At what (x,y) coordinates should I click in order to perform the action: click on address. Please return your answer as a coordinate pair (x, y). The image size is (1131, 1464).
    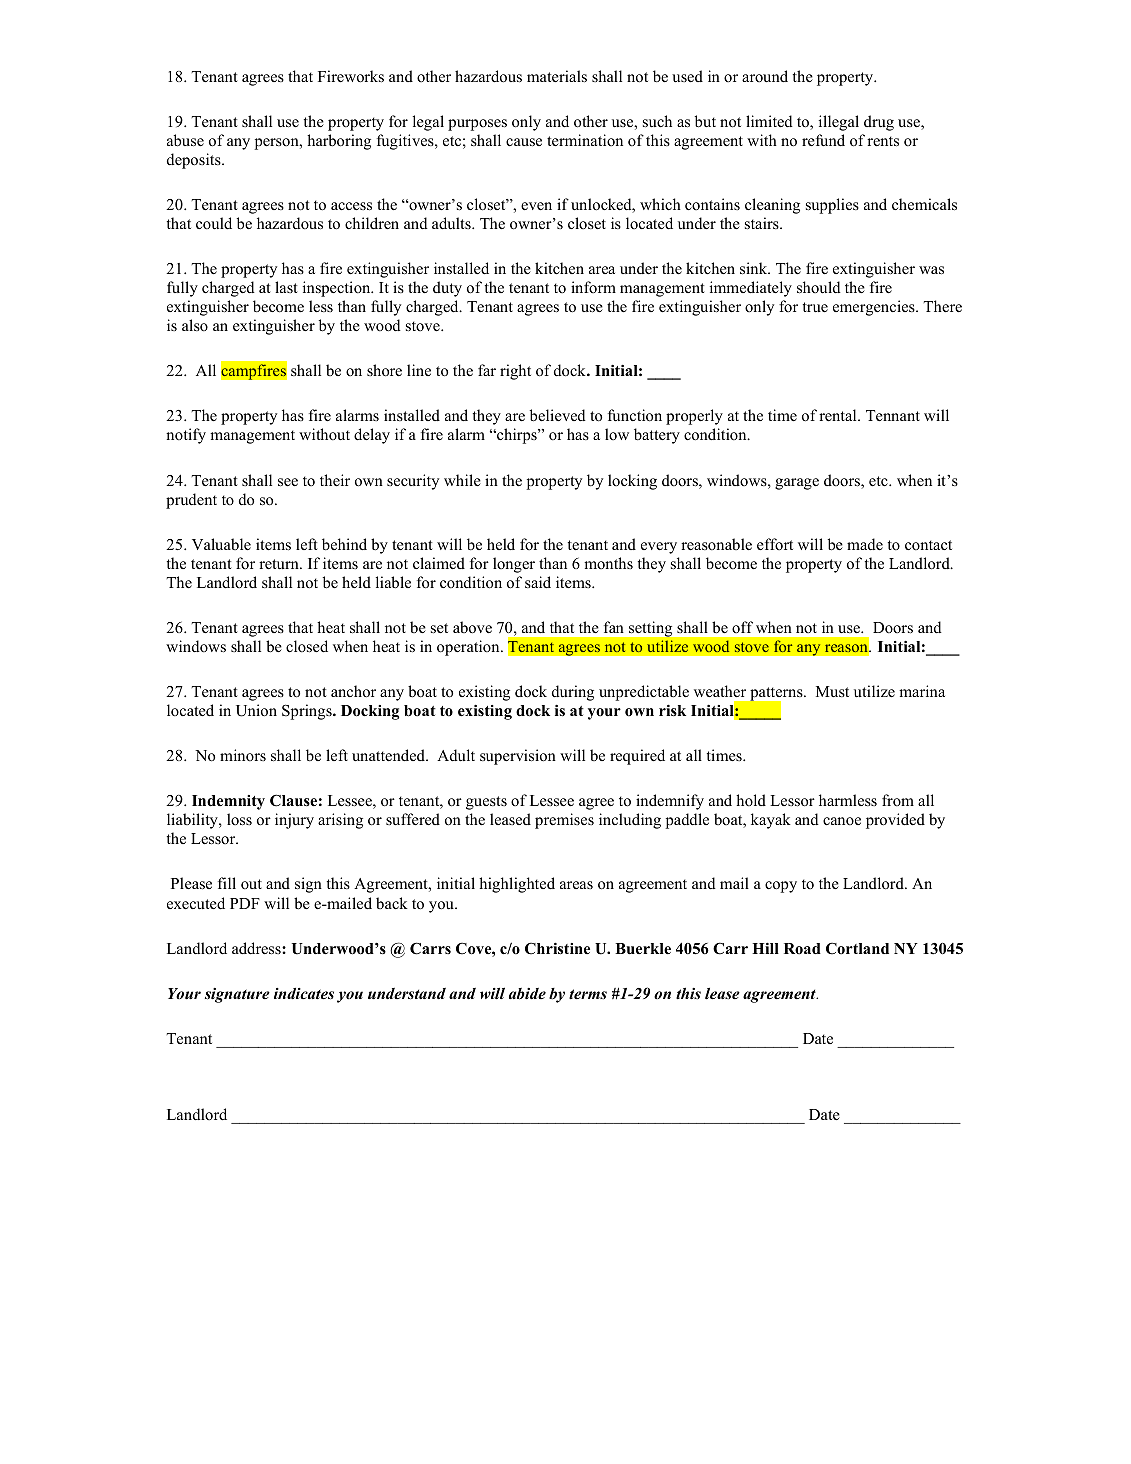
    Looking at the image, I should click on (257, 948).
